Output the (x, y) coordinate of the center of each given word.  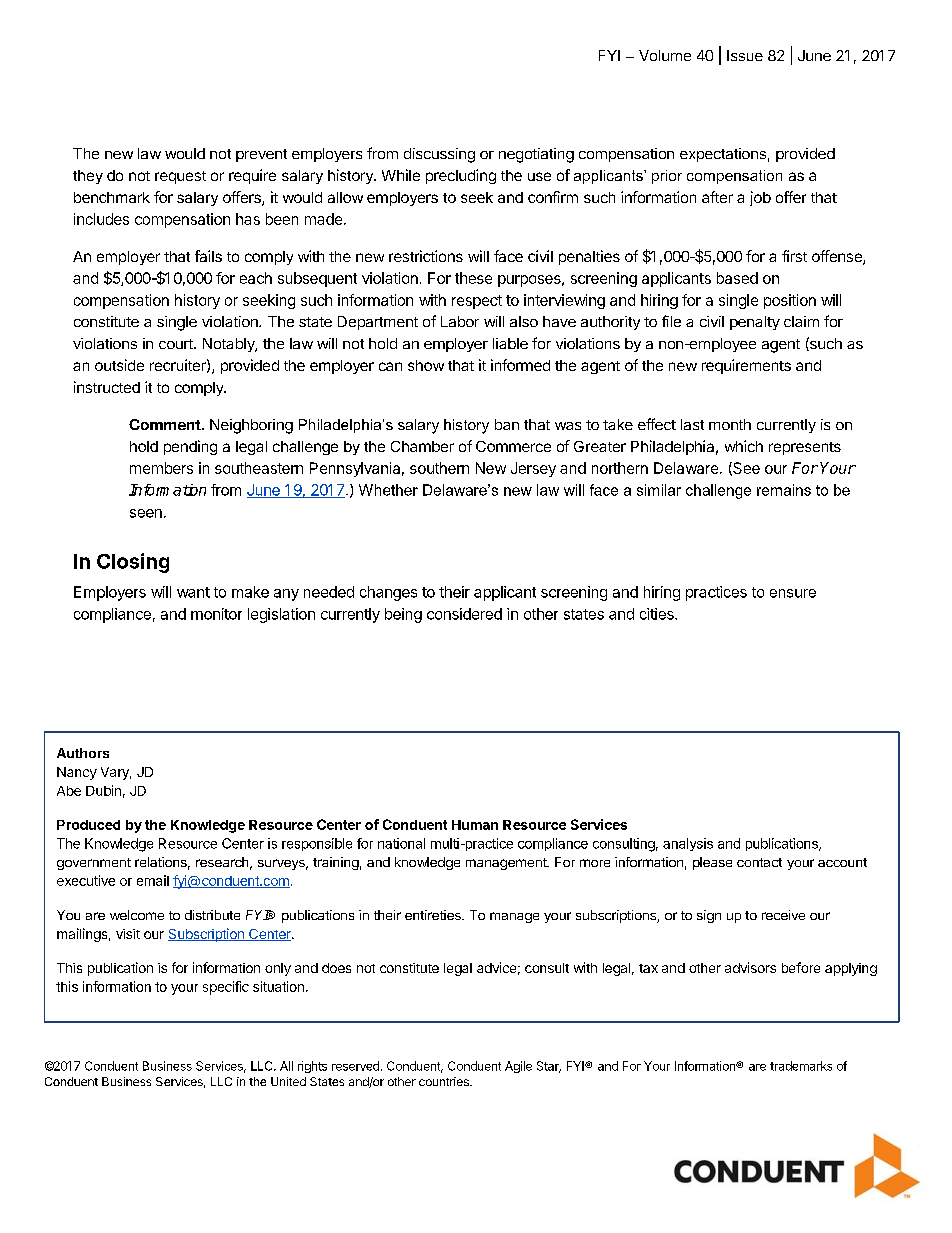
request (180, 177)
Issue (745, 55)
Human (475, 825)
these (473, 278)
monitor (216, 614)
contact (759, 862)
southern (439, 468)
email (153, 880)
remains (784, 490)
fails (208, 256)
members (161, 468)
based (737, 278)
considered (464, 614)
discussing (439, 155)
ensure (793, 593)
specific (226, 988)
